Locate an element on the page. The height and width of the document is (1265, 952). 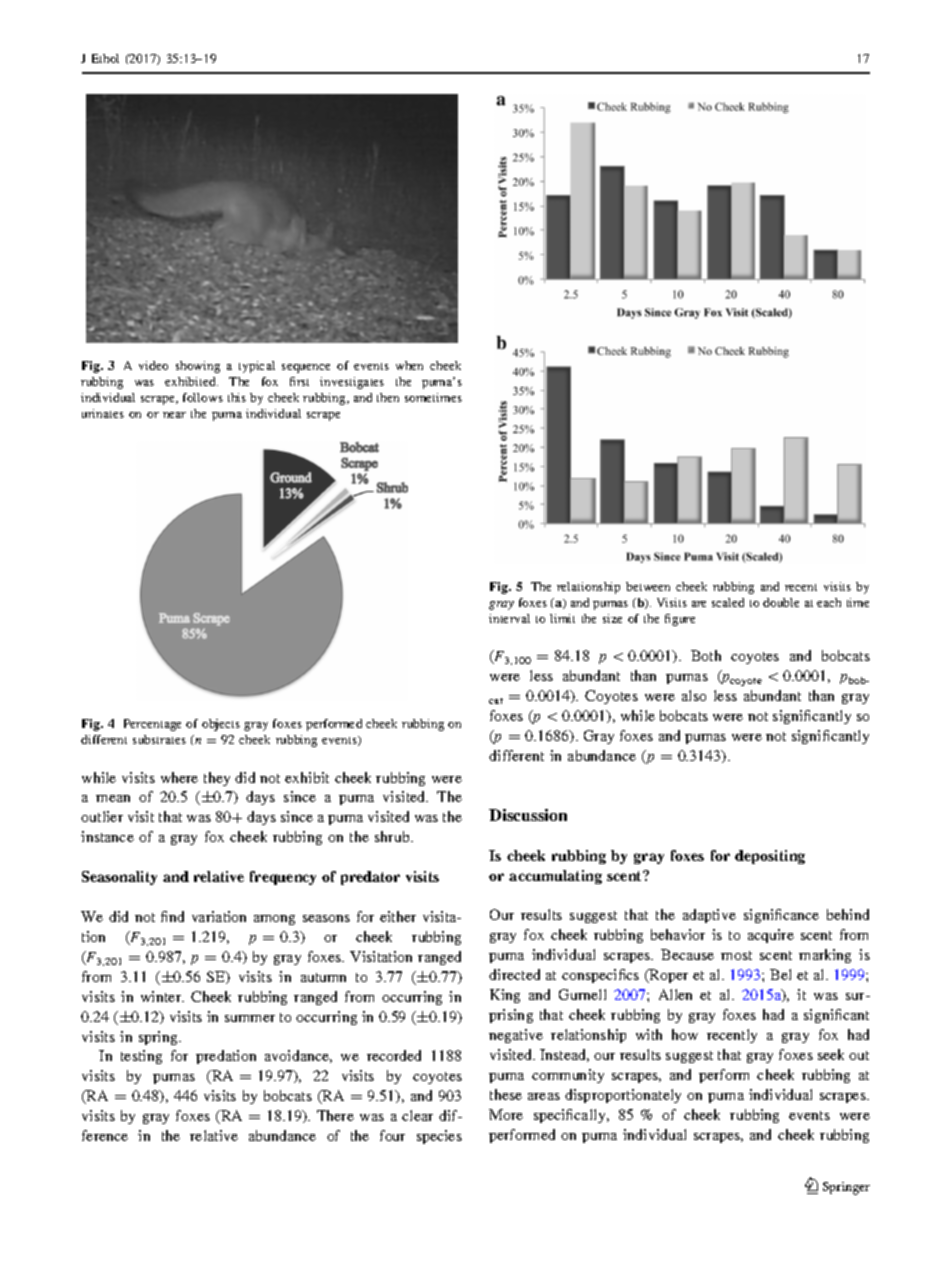
More is located at coordinates (506, 1114).
